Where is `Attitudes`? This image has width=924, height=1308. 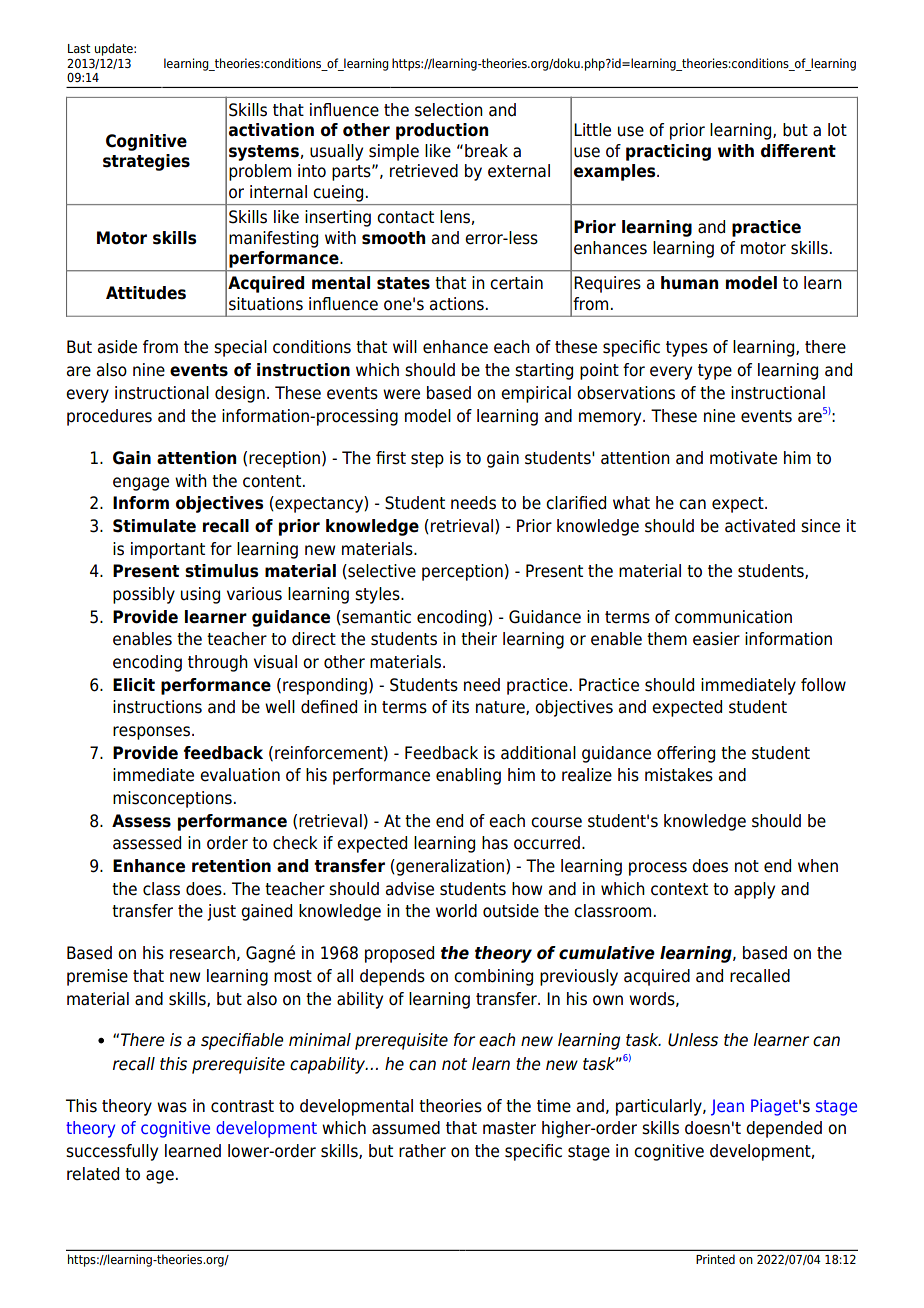
Attitudes is located at coordinates (146, 293).
